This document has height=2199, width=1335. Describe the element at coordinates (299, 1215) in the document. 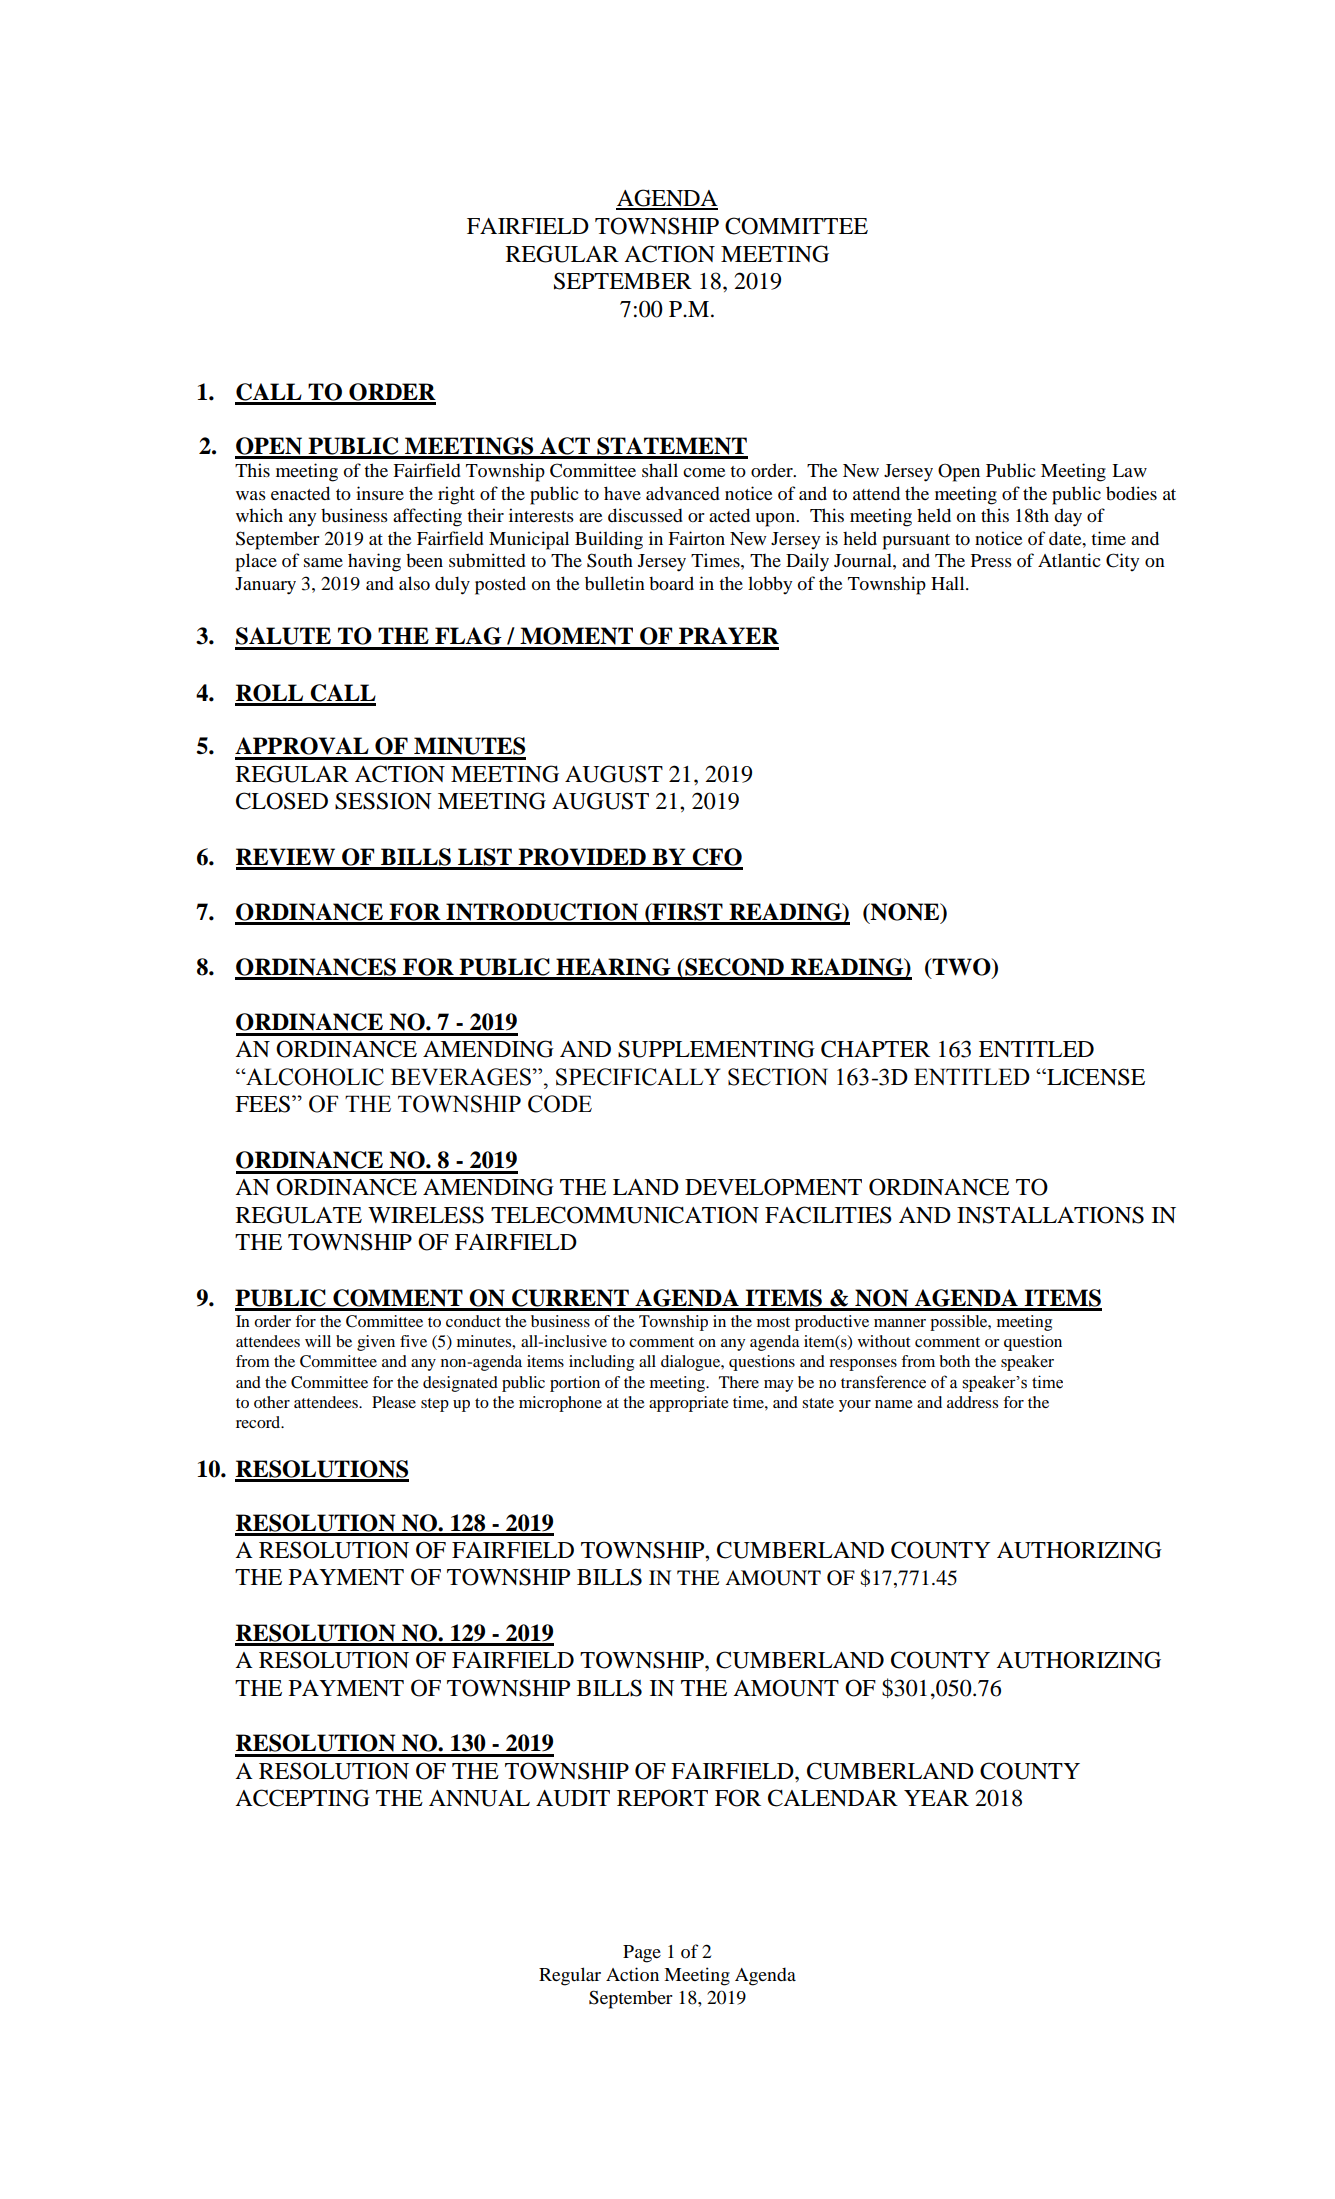

I see `REGULATE` at that location.
